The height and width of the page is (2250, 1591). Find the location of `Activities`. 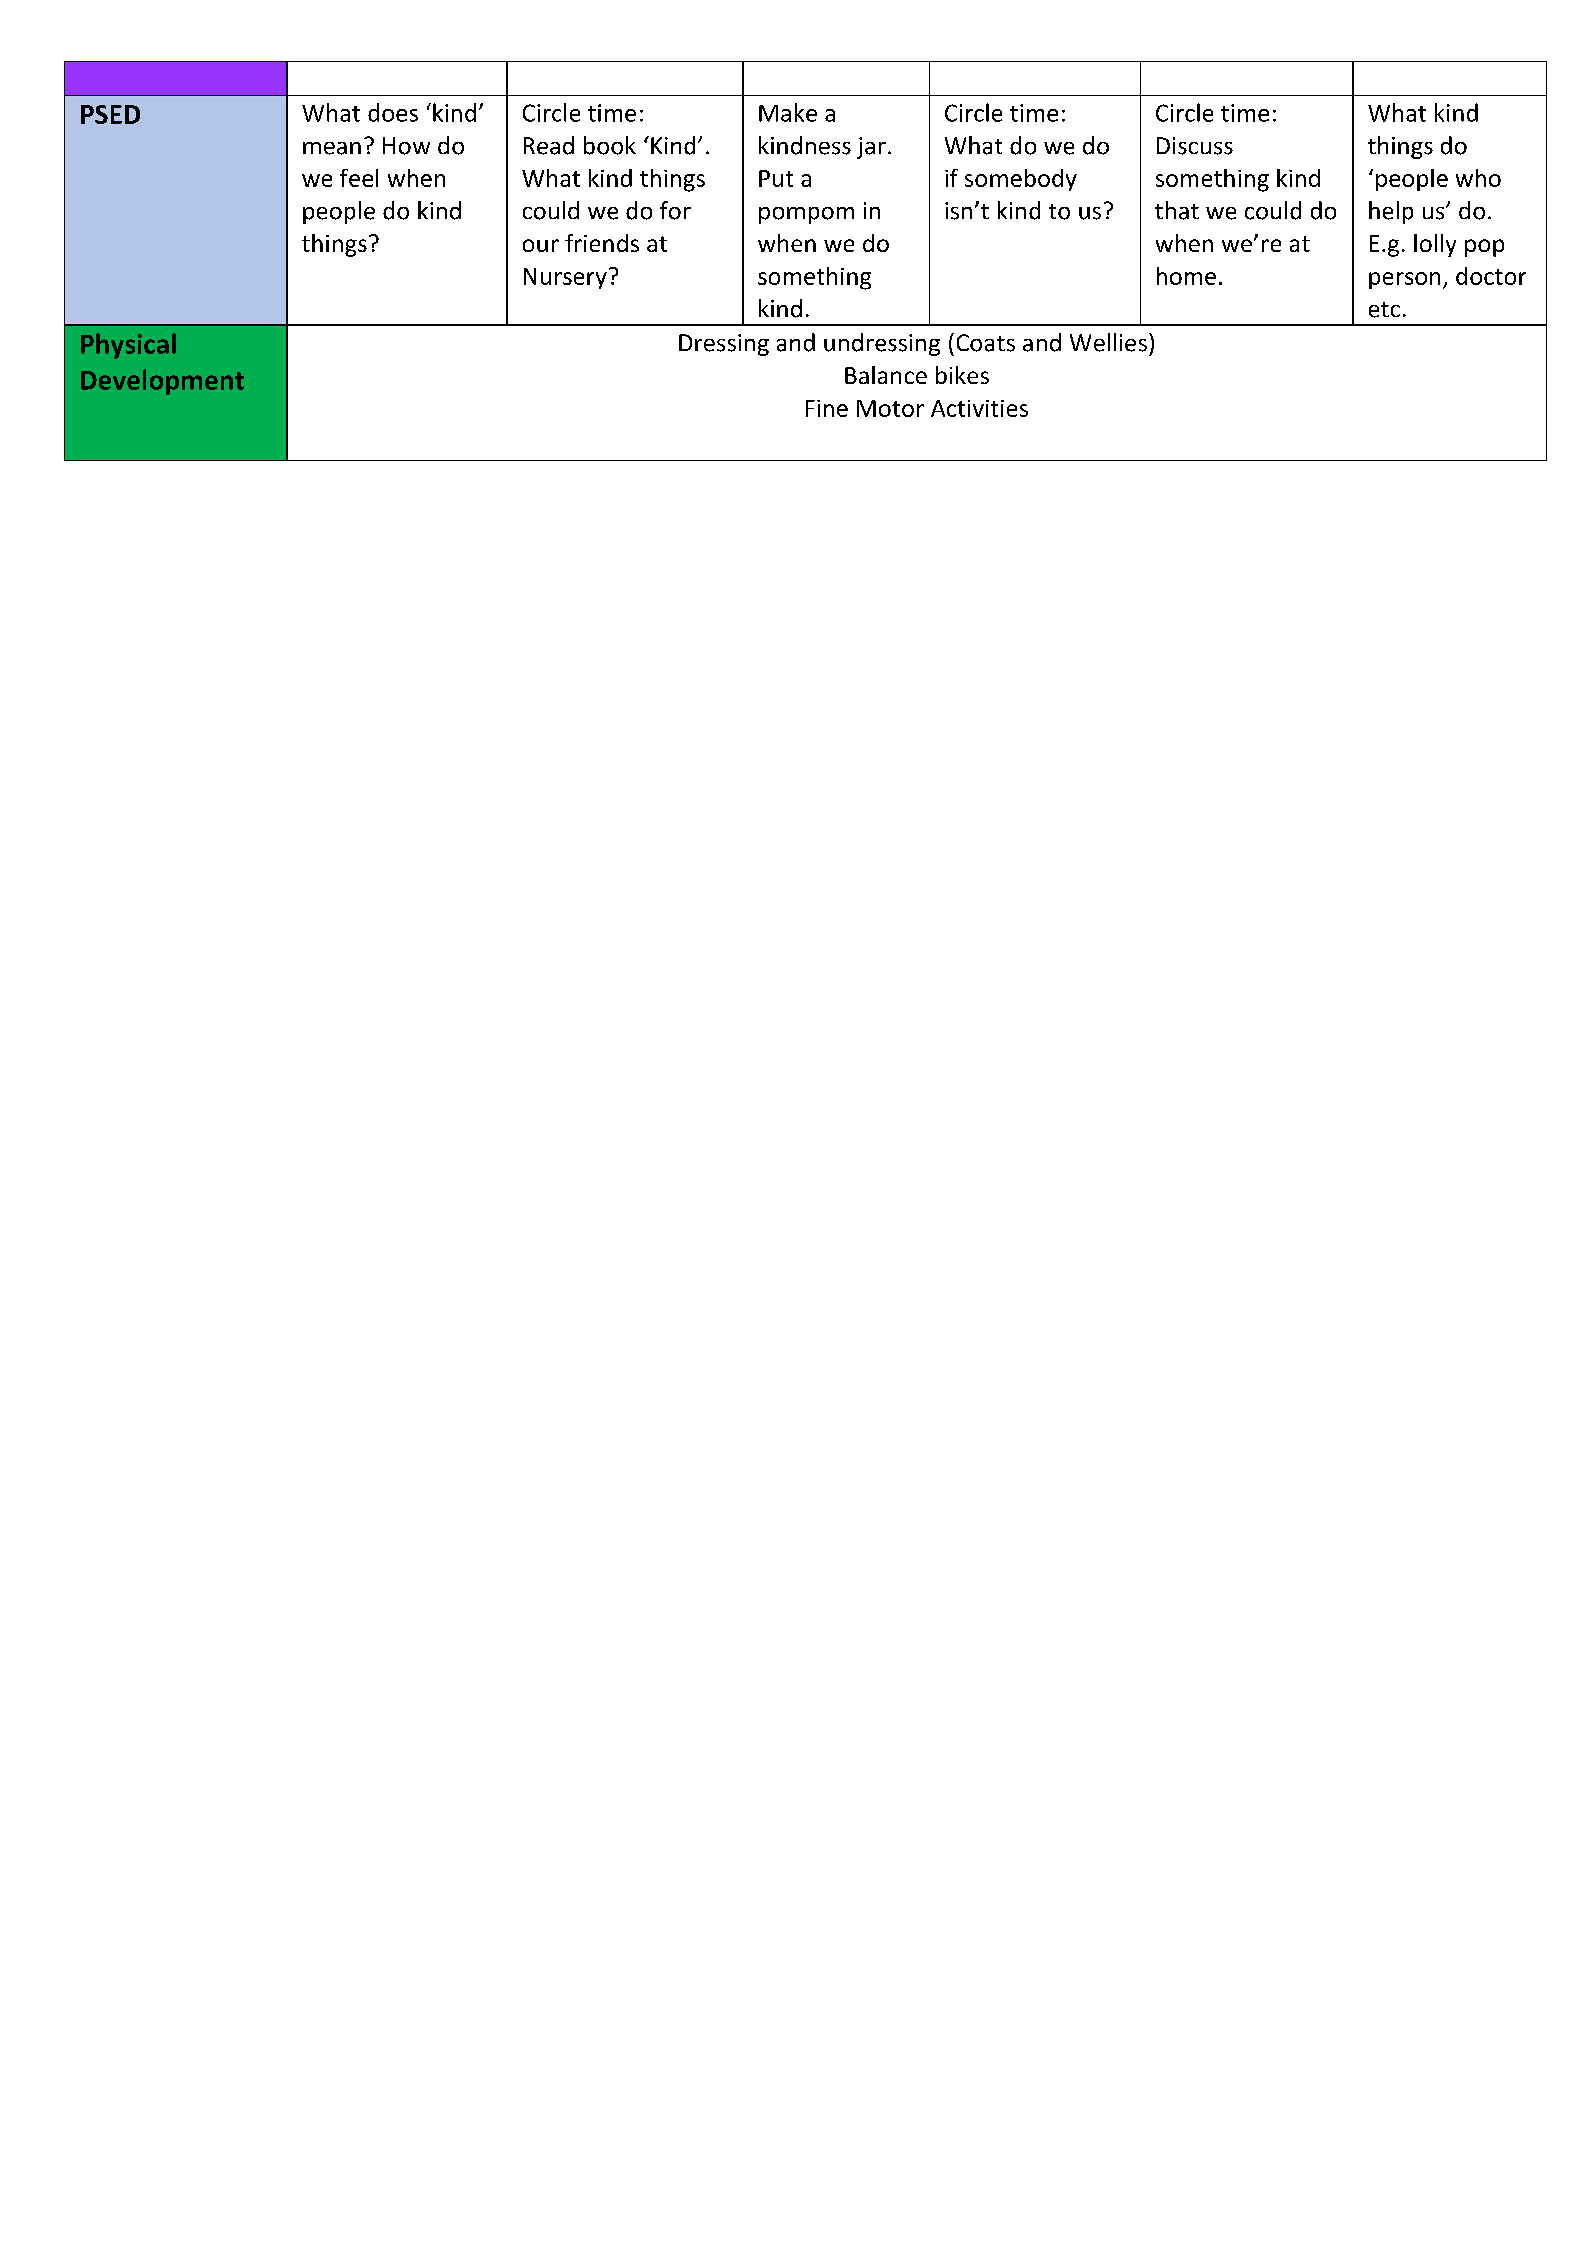

Activities is located at coordinates (979, 408).
